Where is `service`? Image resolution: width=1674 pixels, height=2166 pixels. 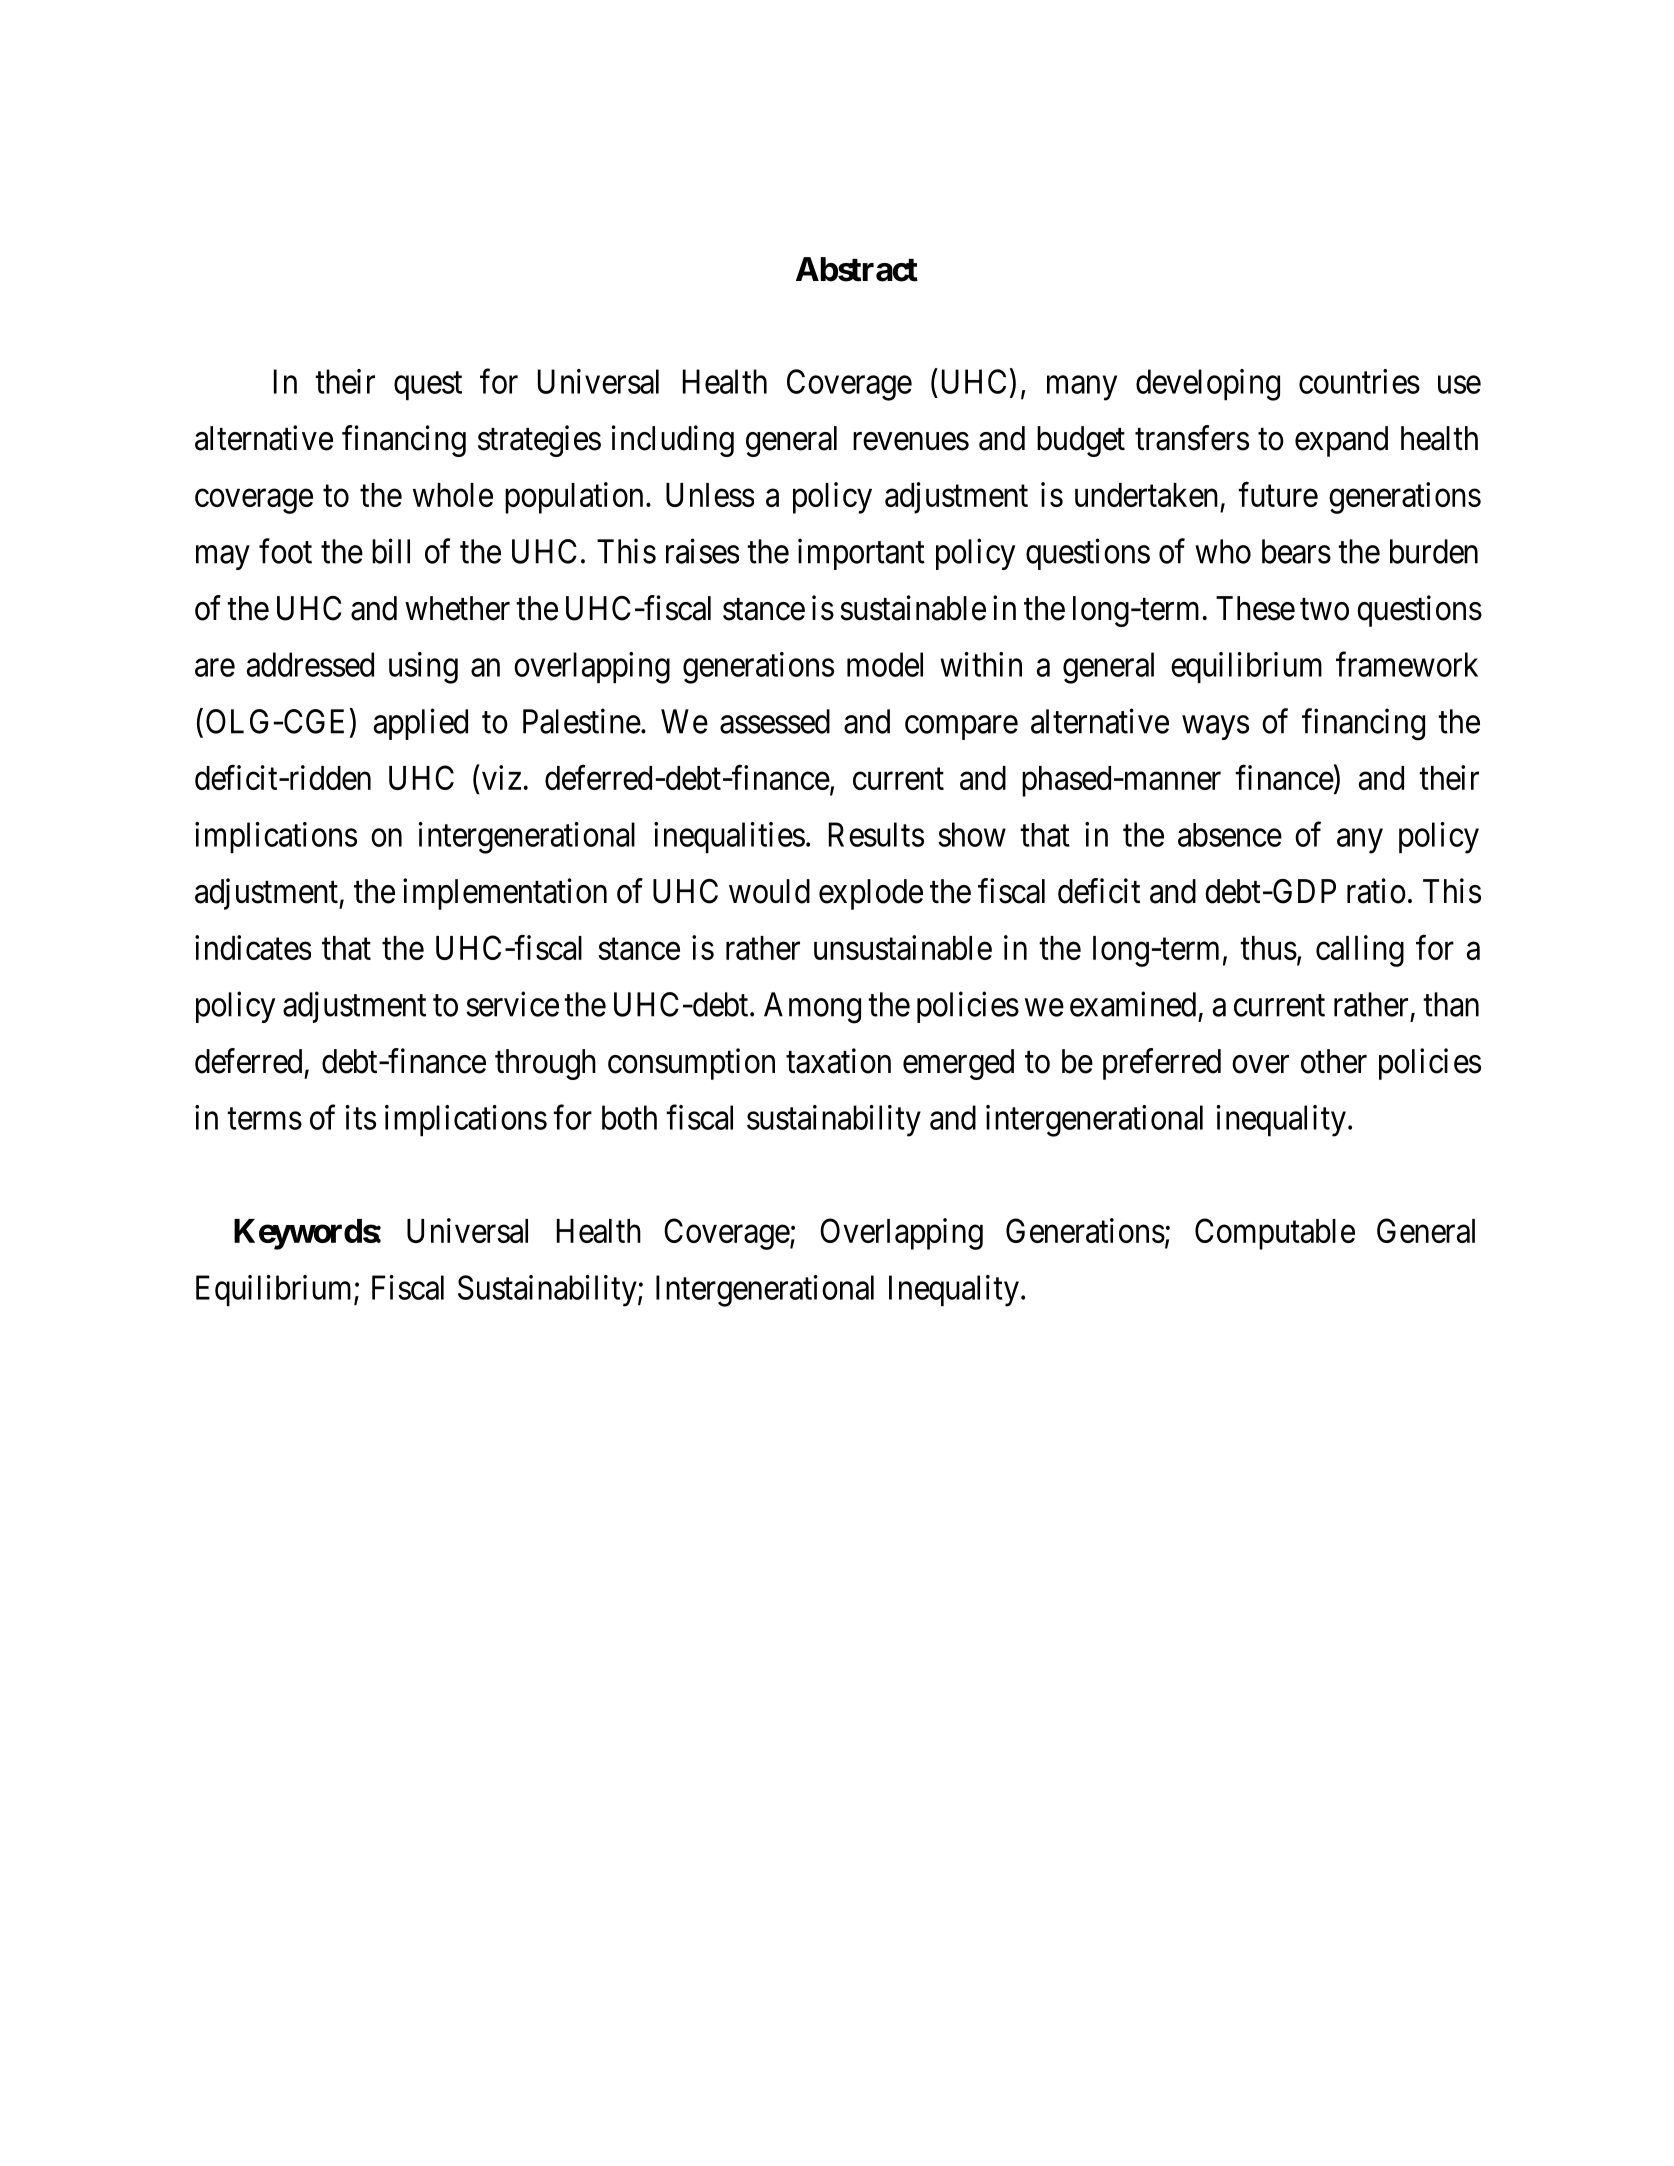 service is located at coordinates (512, 1004).
